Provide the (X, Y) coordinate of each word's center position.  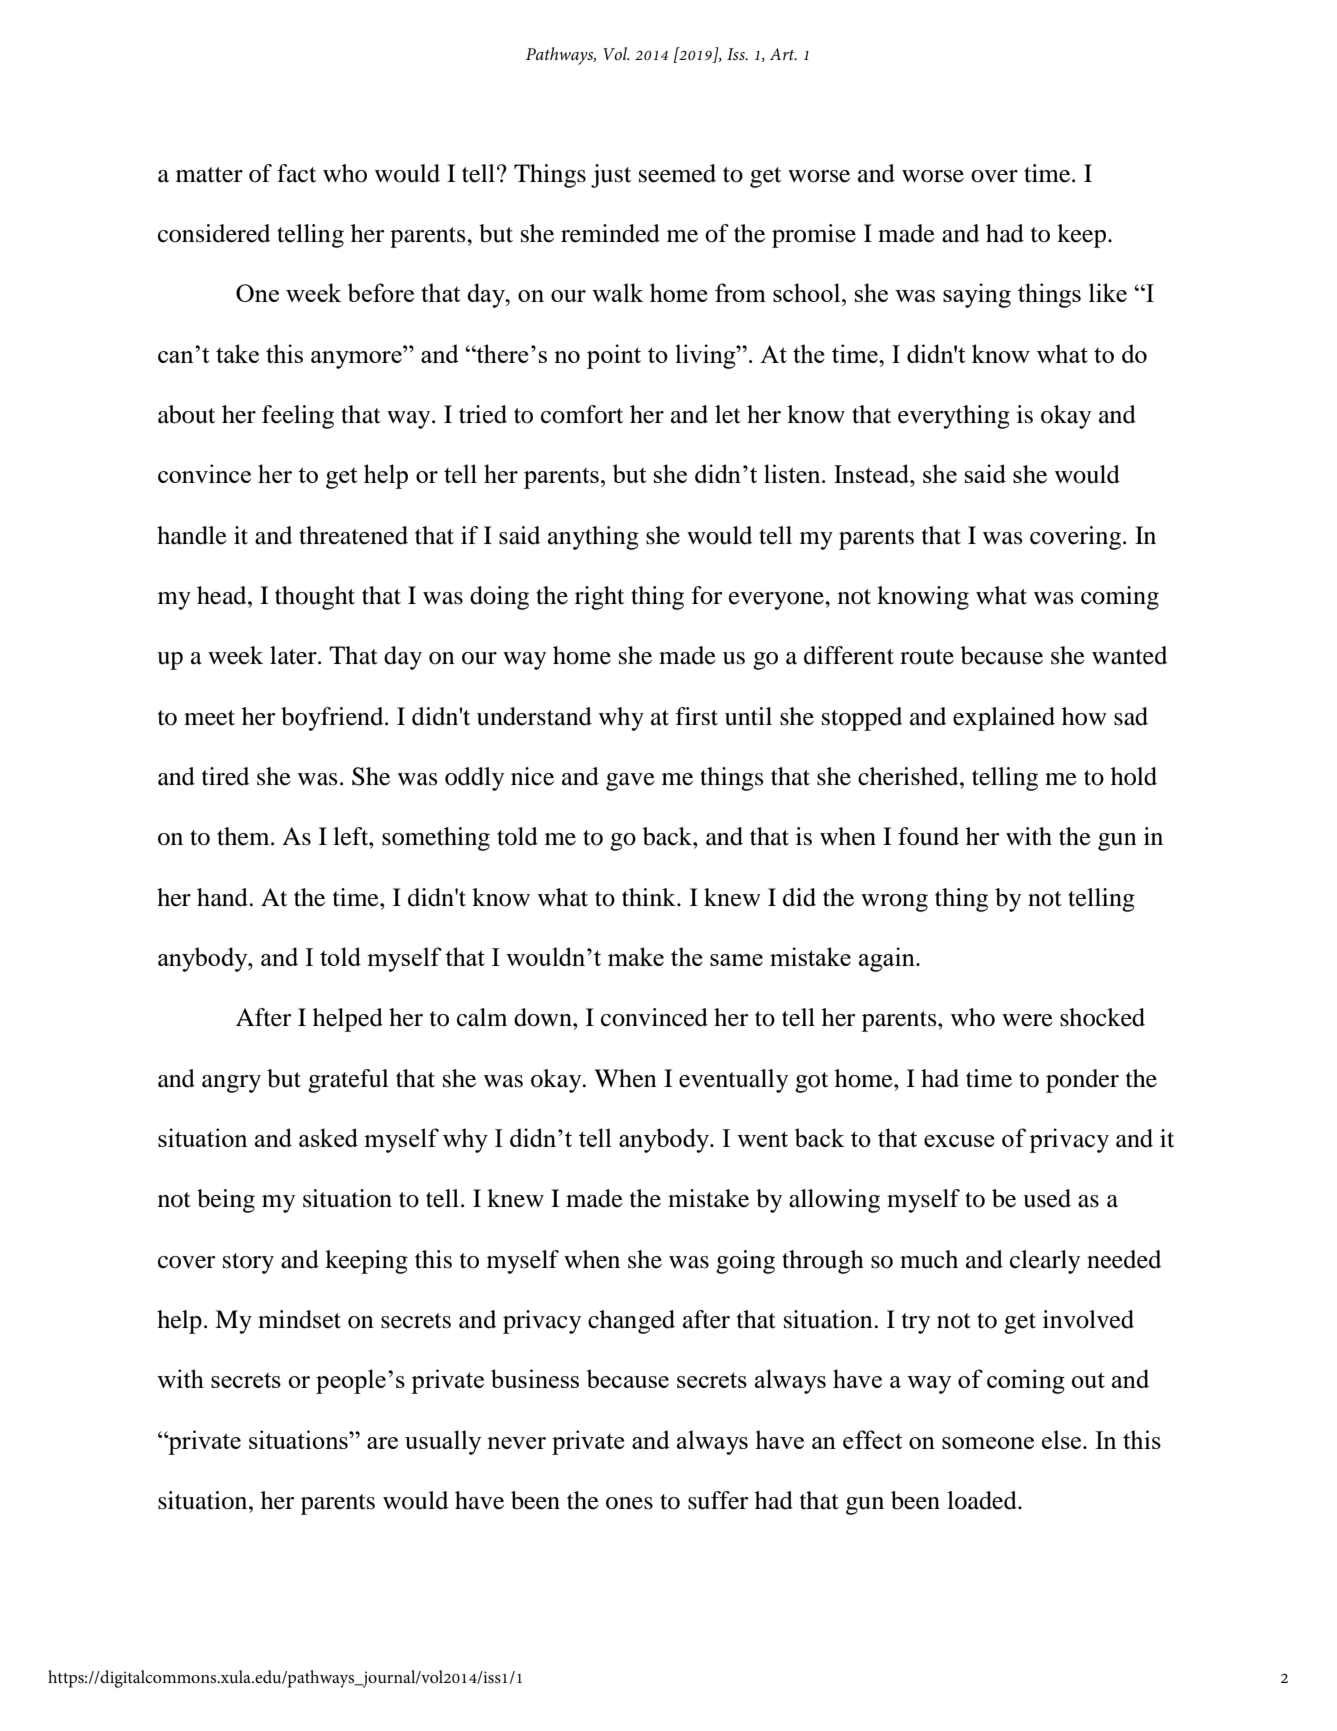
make (636, 956)
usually (443, 1442)
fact (296, 173)
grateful (348, 1081)
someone (988, 1443)
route (927, 657)
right (599, 598)
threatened (353, 535)
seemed (677, 173)
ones (629, 1503)
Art (783, 54)
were (1027, 1020)
